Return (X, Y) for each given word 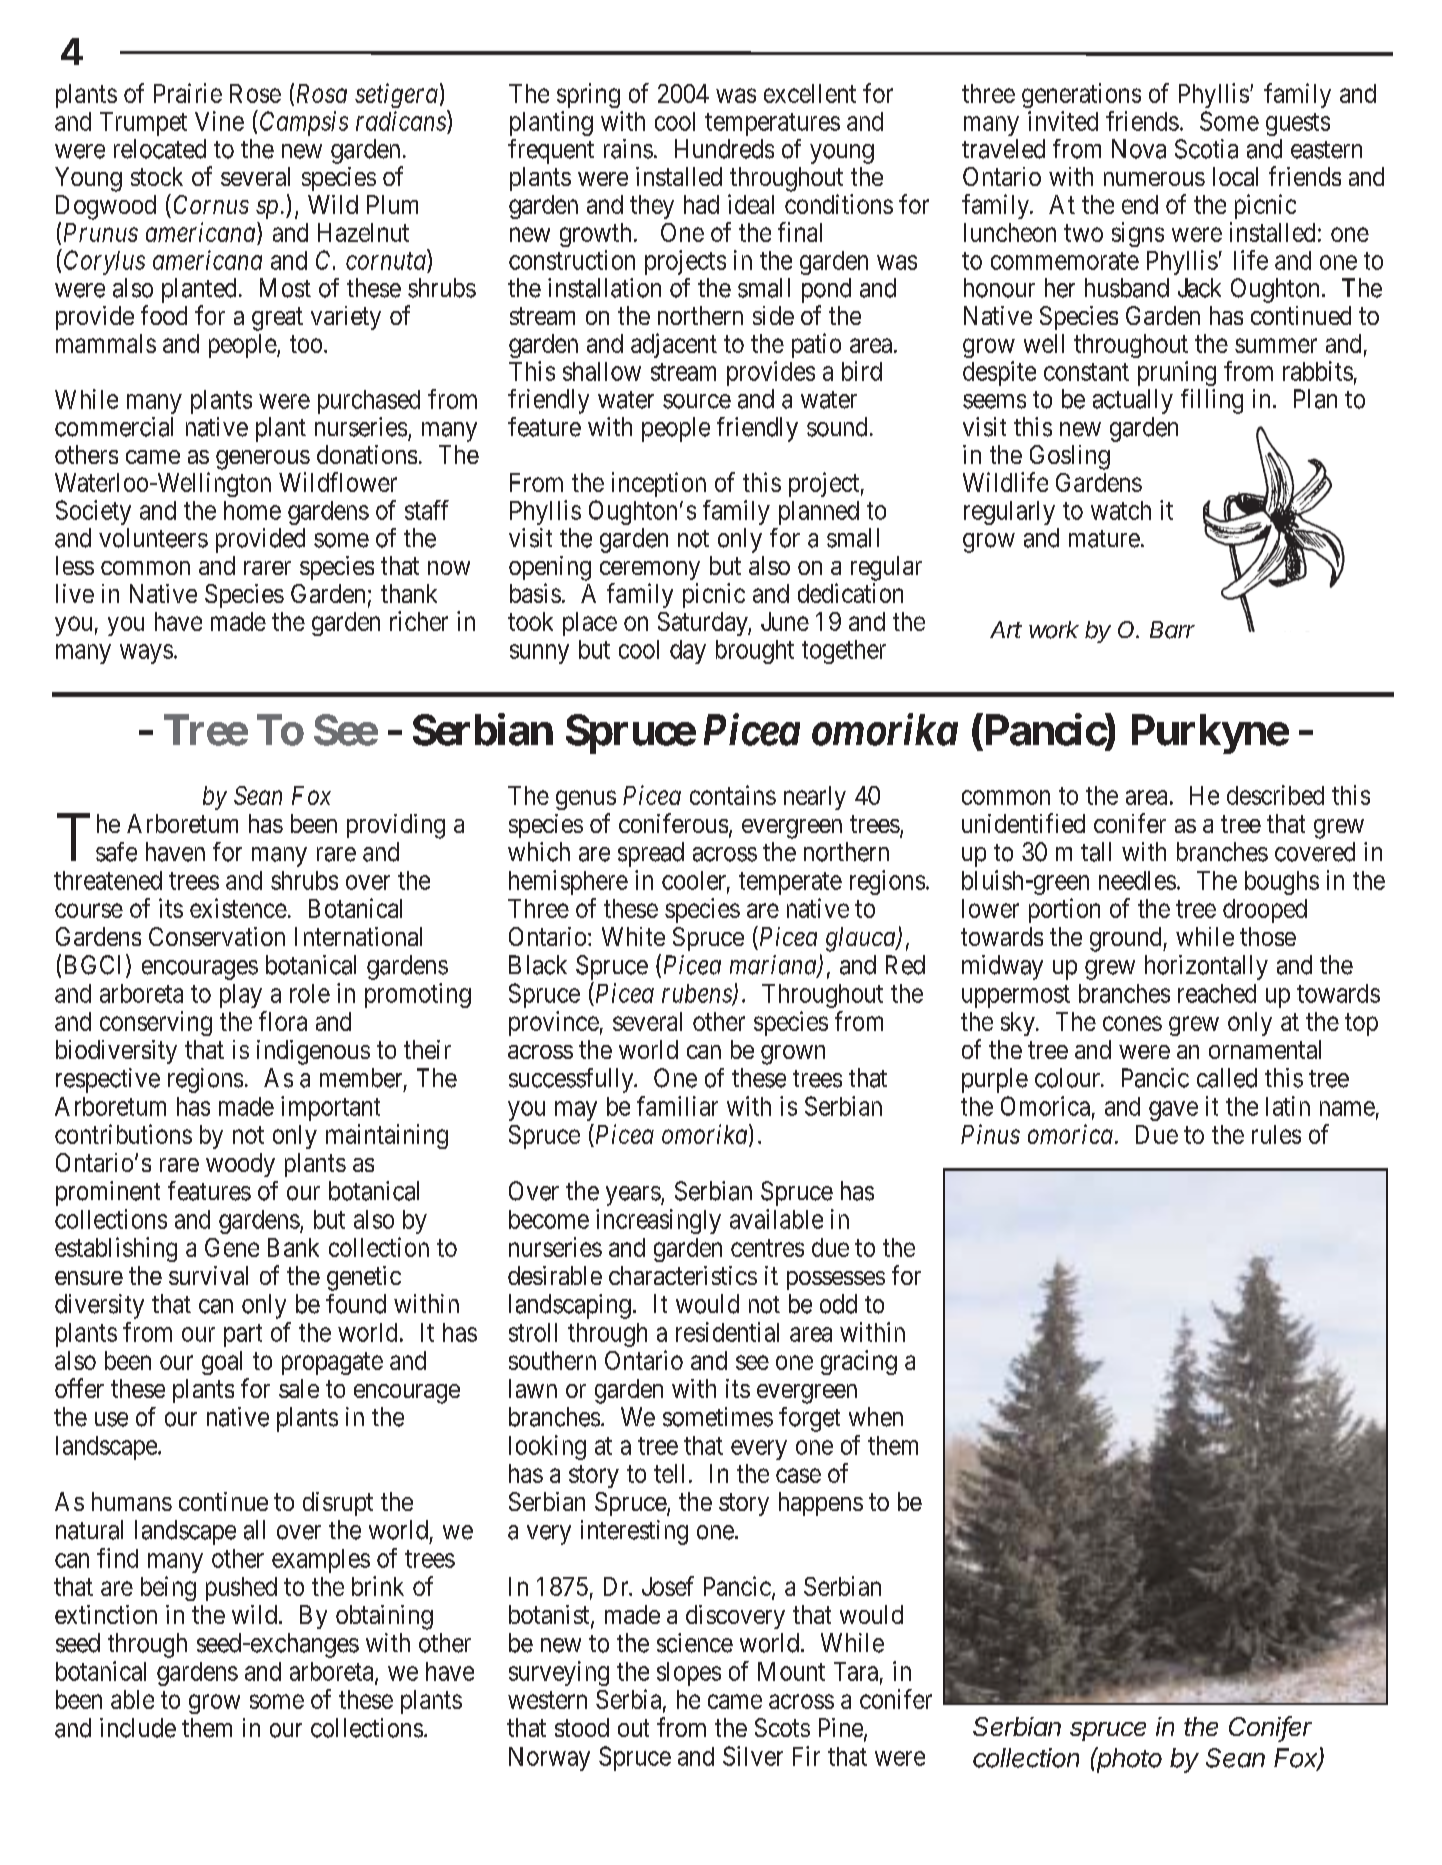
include (138, 1728)
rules (1276, 1134)
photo (1128, 1760)
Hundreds (724, 149)
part (243, 1335)
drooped (1265, 911)
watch (1121, 510)
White (633, 936)
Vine (219, 121)
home (252, 510)
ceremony (650, 570)
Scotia (1206, 149)
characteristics (683, 1275)
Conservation (217, 936)
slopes (689, 1674)
